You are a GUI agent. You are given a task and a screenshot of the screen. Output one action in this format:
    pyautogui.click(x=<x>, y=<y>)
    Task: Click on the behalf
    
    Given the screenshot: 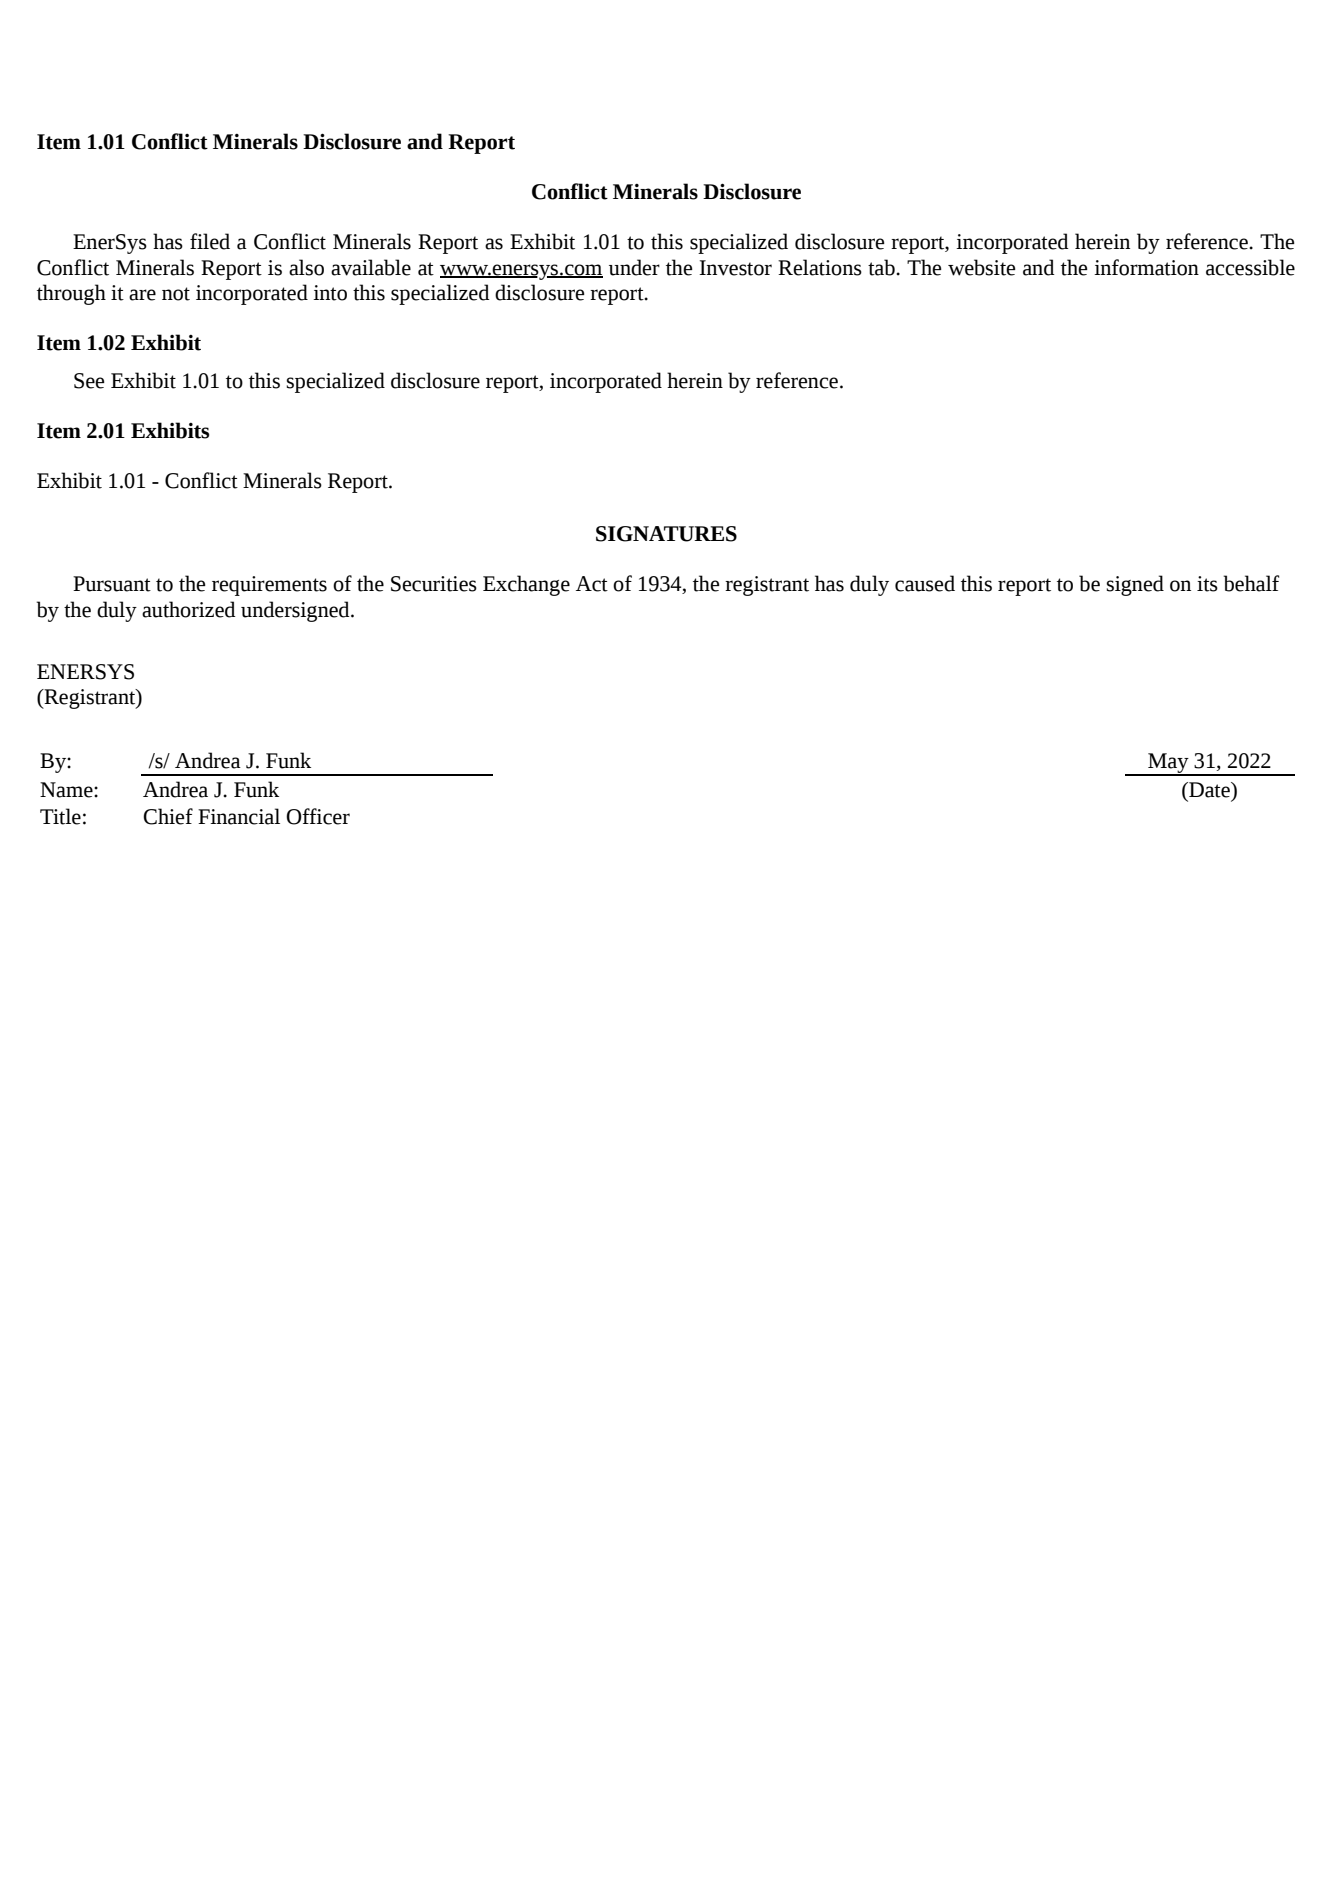 What is the action you would take?
    pyautogui.click(x=1251, y=583)
